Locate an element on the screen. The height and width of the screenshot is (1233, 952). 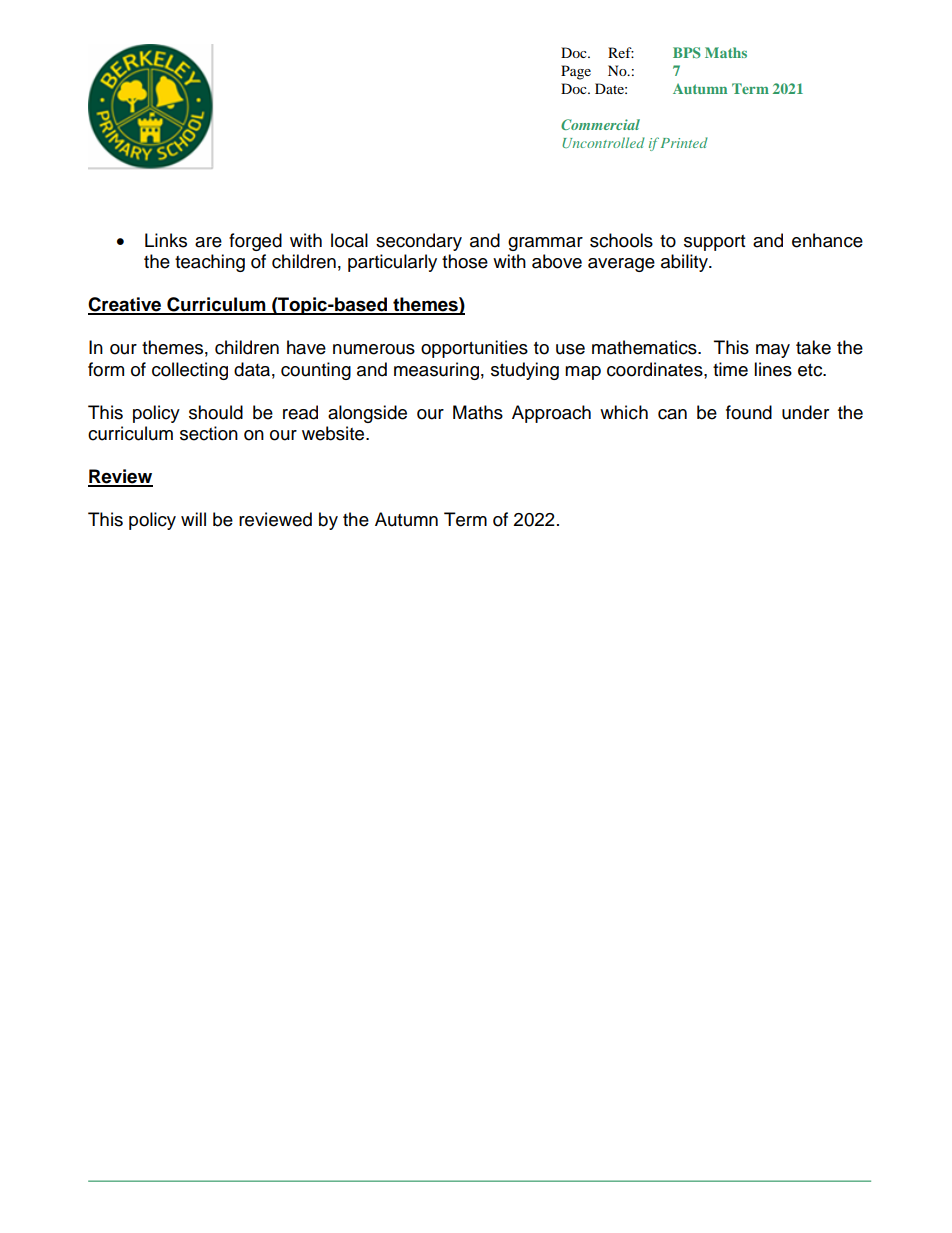
BPS is located at coordinates (687, 52).
